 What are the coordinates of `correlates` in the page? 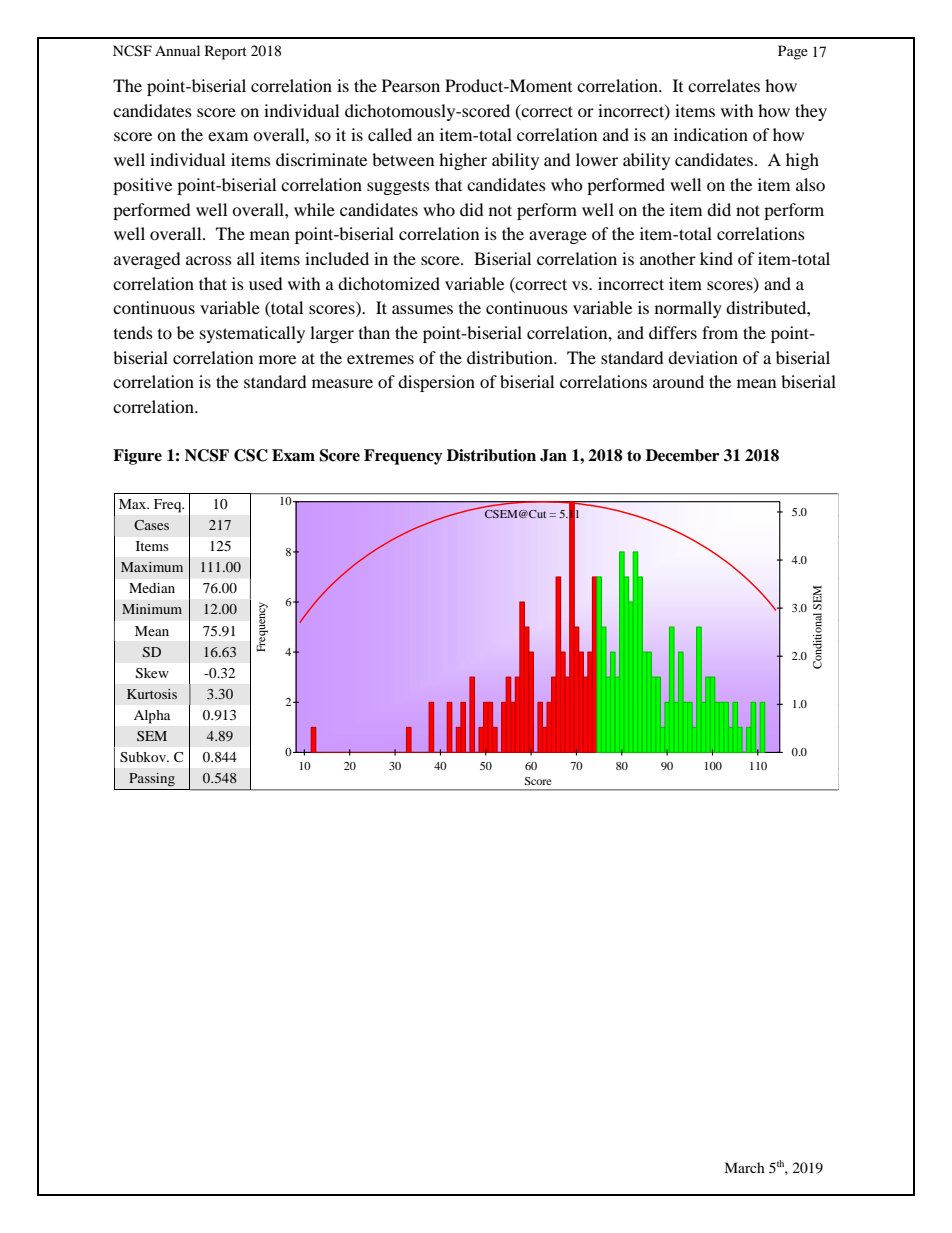 It's located at (724, 85).
